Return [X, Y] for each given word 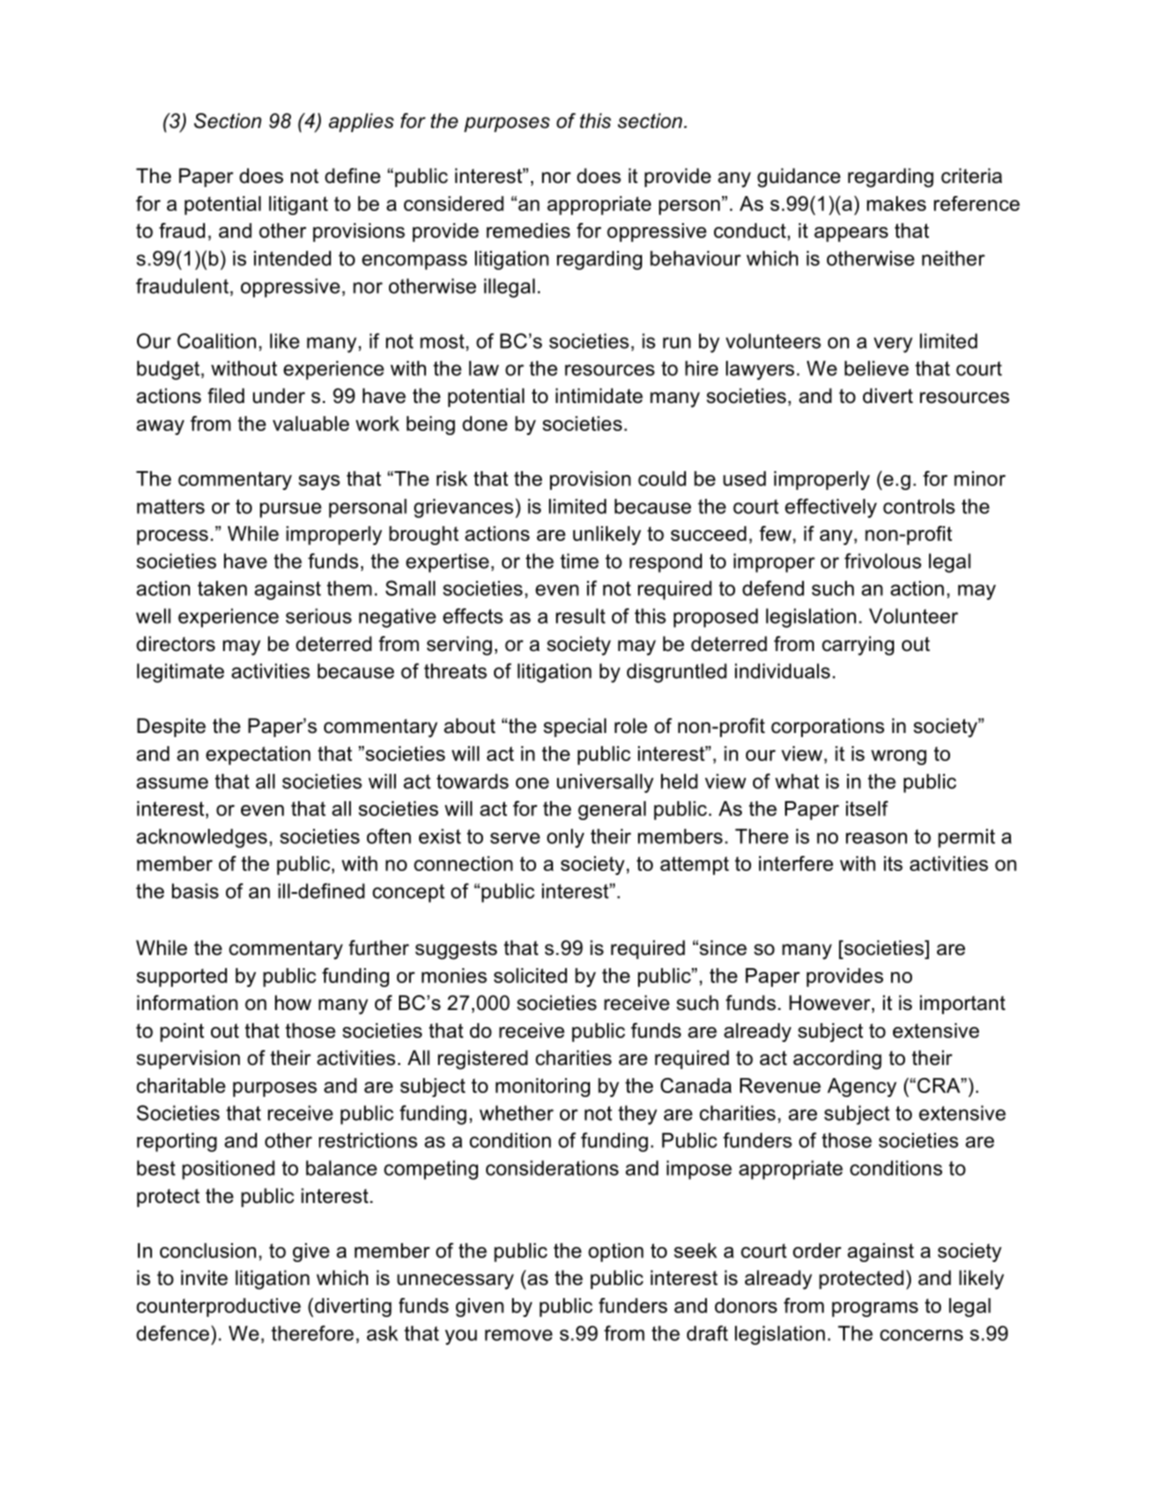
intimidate [599, 396]
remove [519, 1335]
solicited [530, 975]
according [837, 1060]
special [575, 727]
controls [919, 506]
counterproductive [219, 1307]
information [187, 1003]
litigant [298, 205]
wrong [899, 757]
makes [896, 203]
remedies [528, 230]
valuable [311, 423]
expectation [258, 755]
